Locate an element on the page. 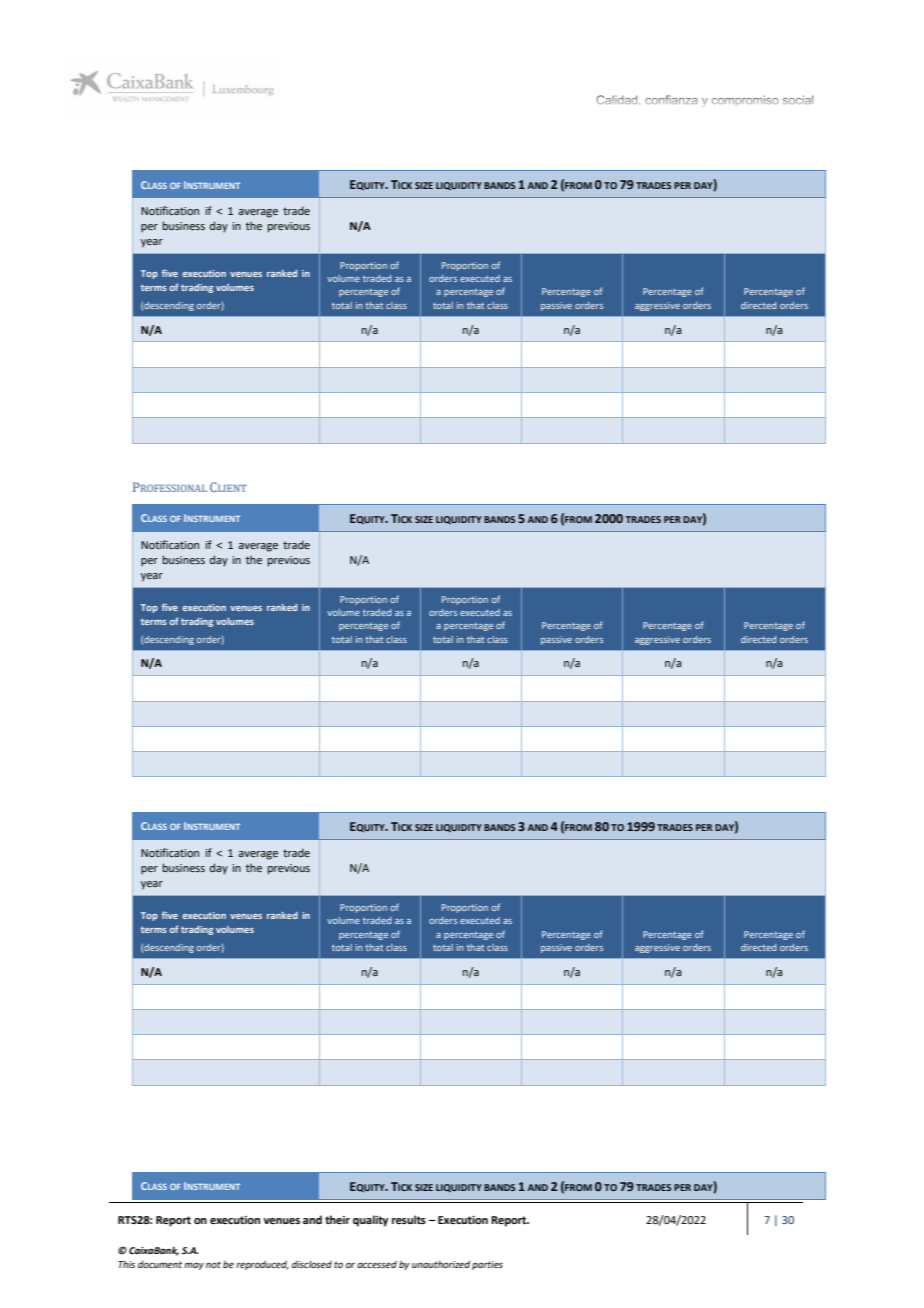  results is located at coordinates (409, 1219).
